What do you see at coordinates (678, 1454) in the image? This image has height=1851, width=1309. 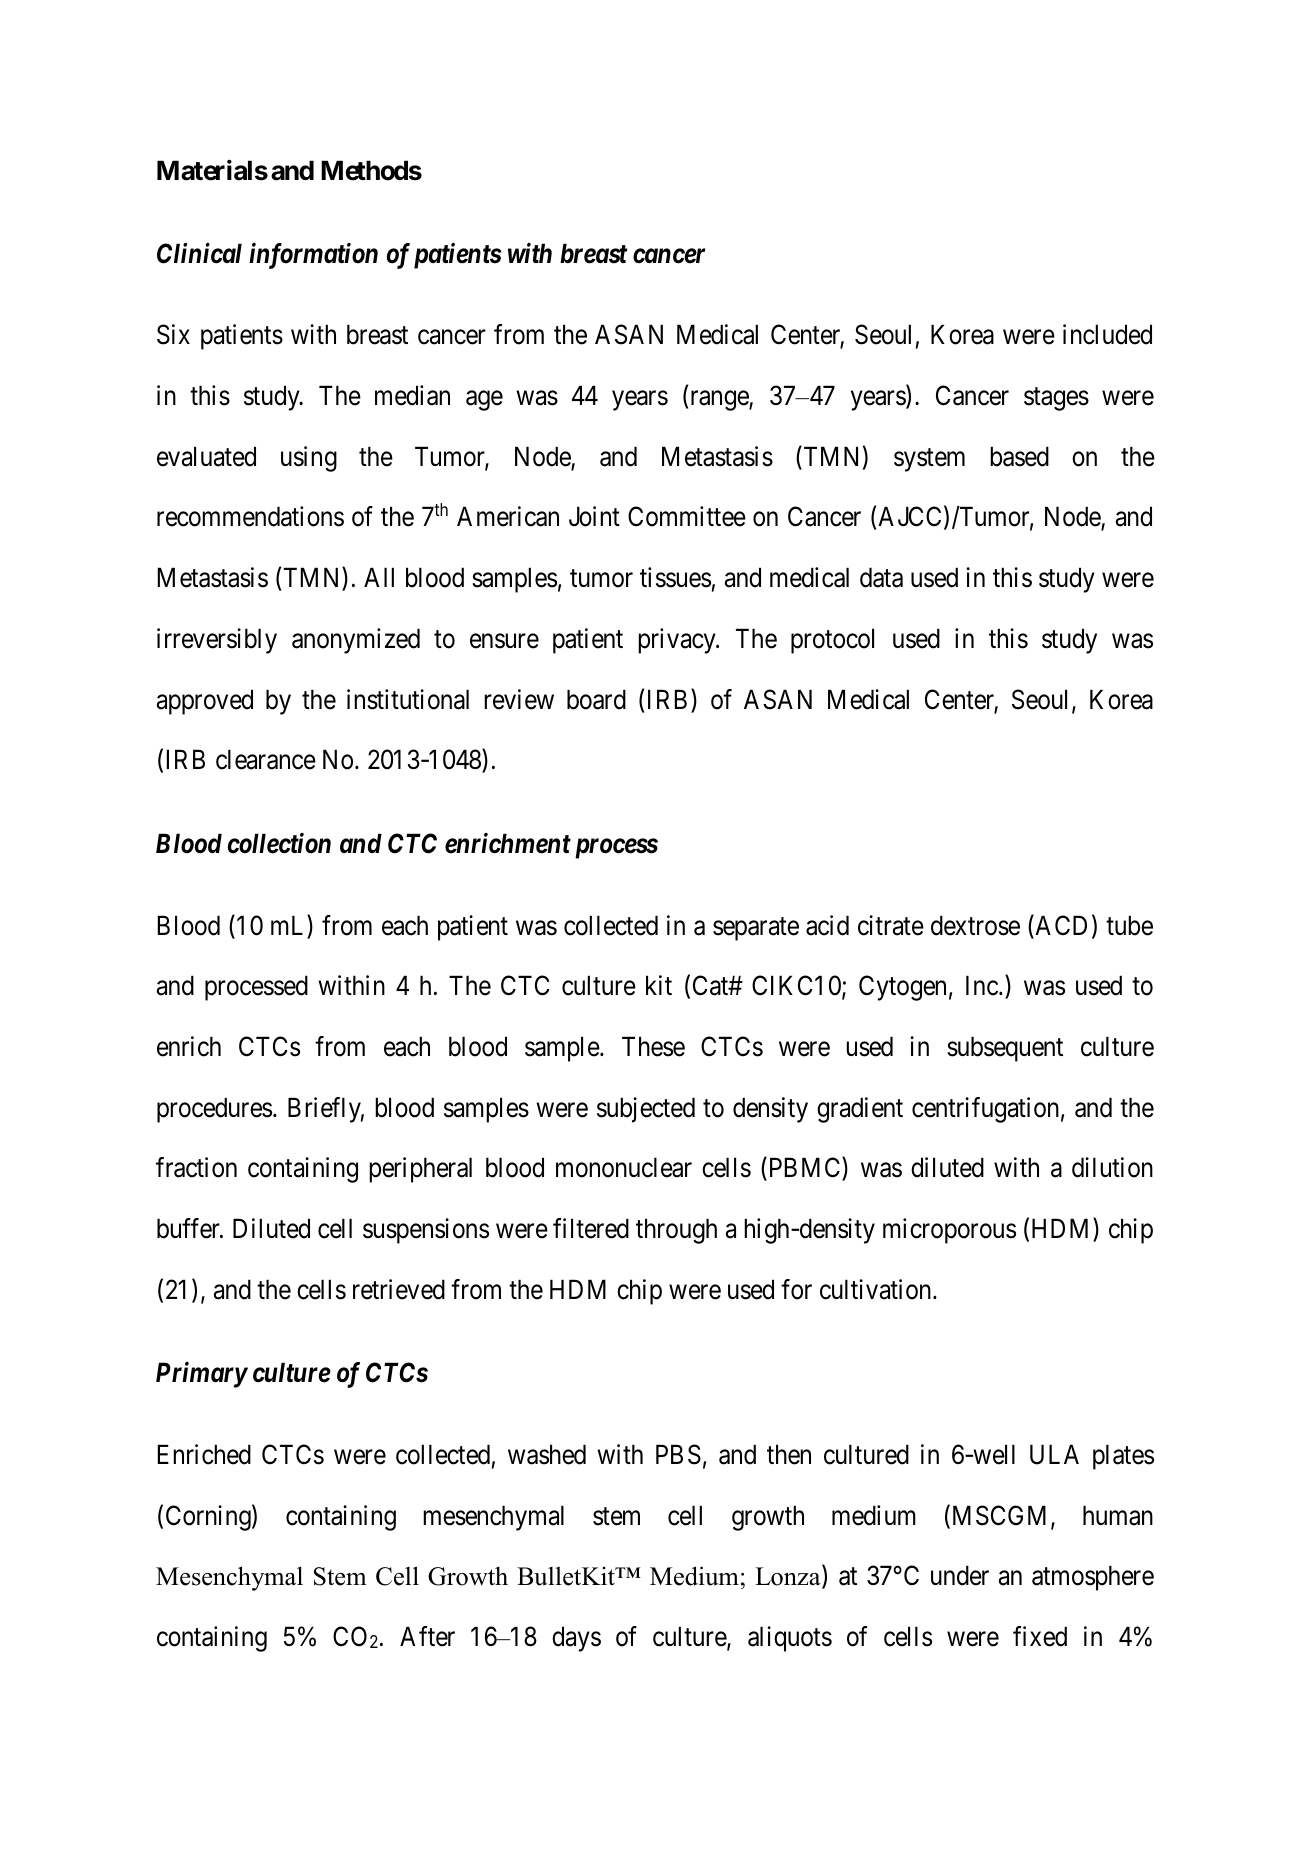 I see `PBS` at bounding box center [678, 1454].
